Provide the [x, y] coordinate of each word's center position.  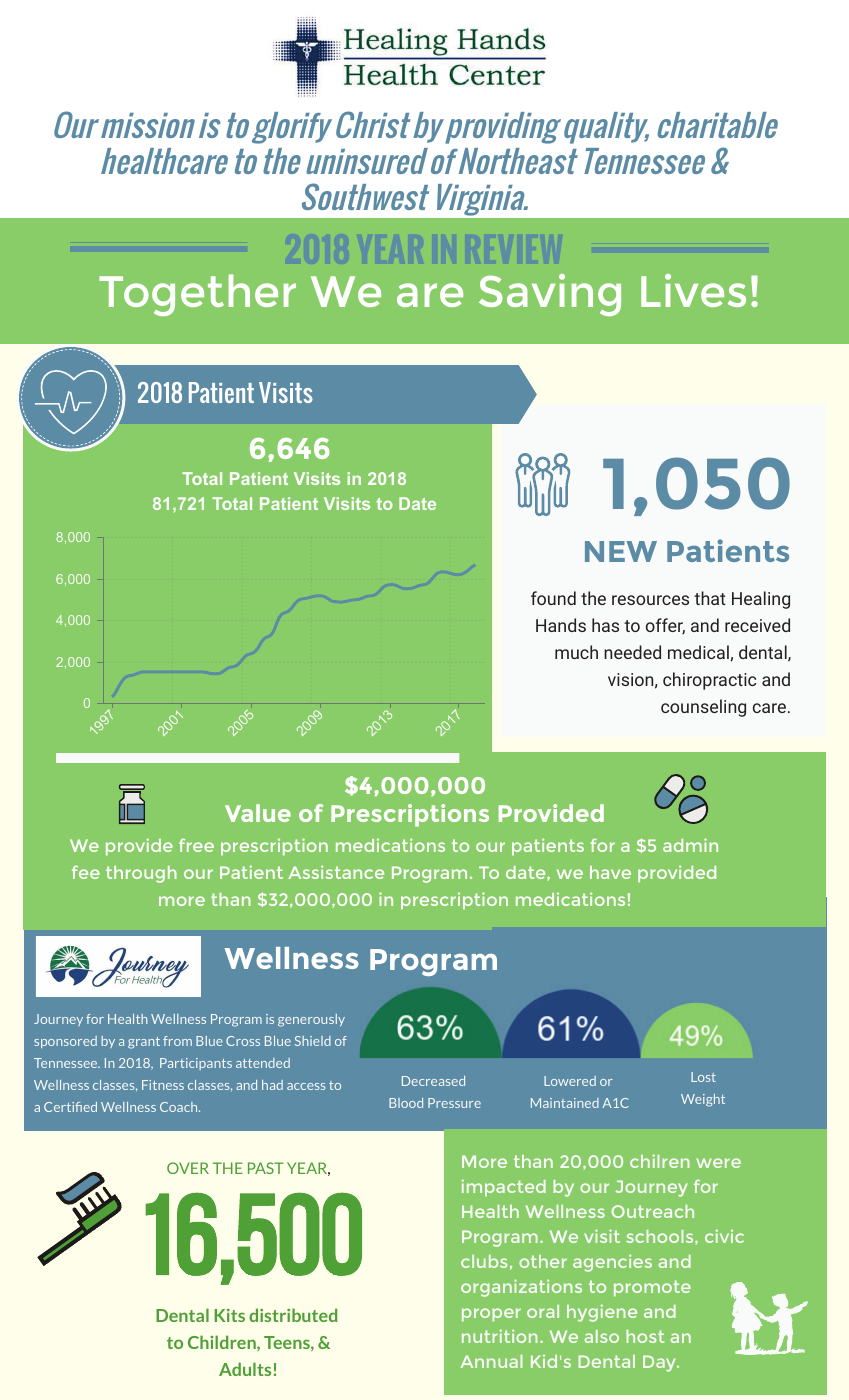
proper [491, 1314]
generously [311, 1020]
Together [197, 295]
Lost [703, 1077]
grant [144, 1043]
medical [699, 653]
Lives [693, 290]
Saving [550, 295]
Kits [229, 1315]
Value [258, 813]
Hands [561, 625]
